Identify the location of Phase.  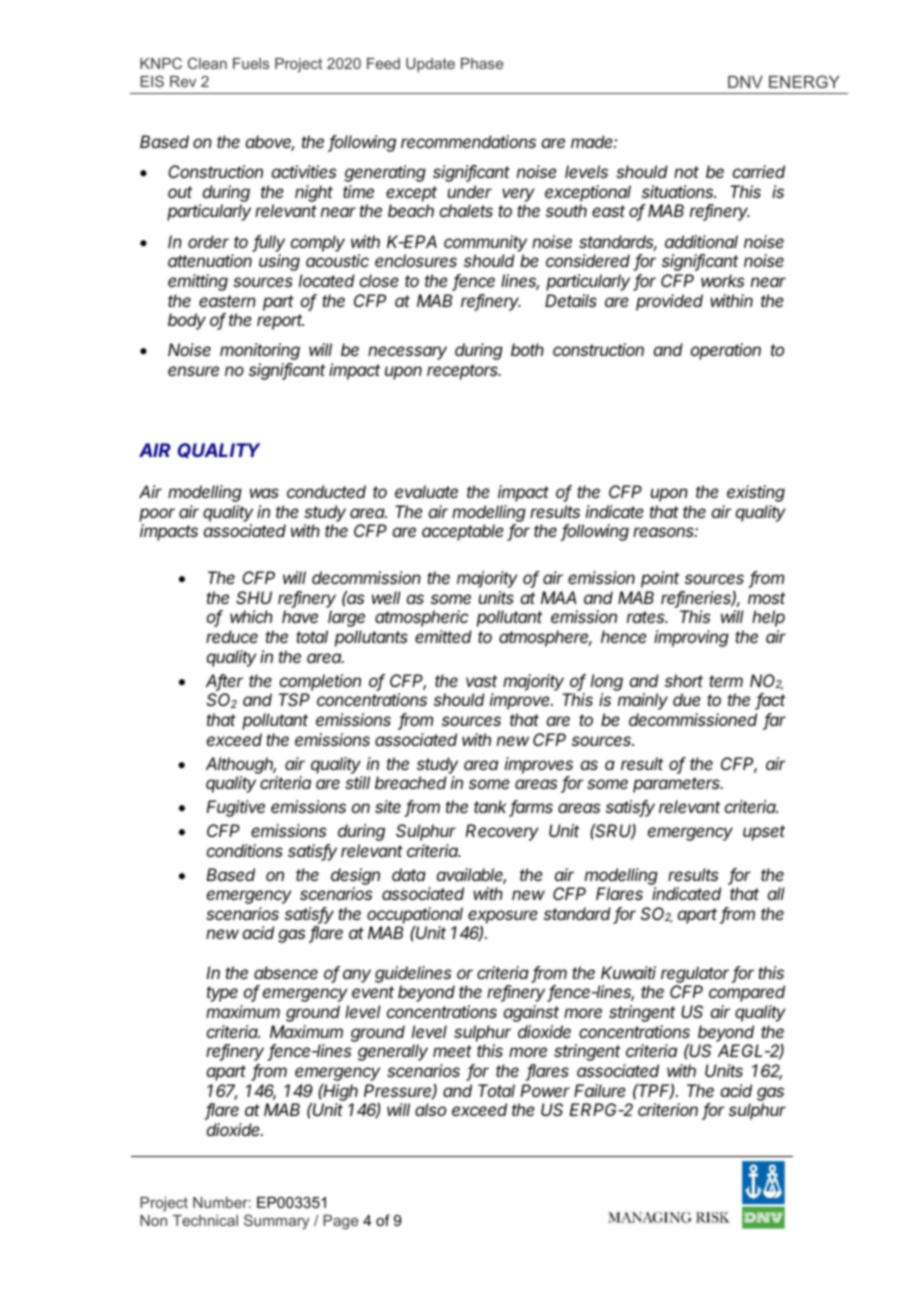
(482, 63).
